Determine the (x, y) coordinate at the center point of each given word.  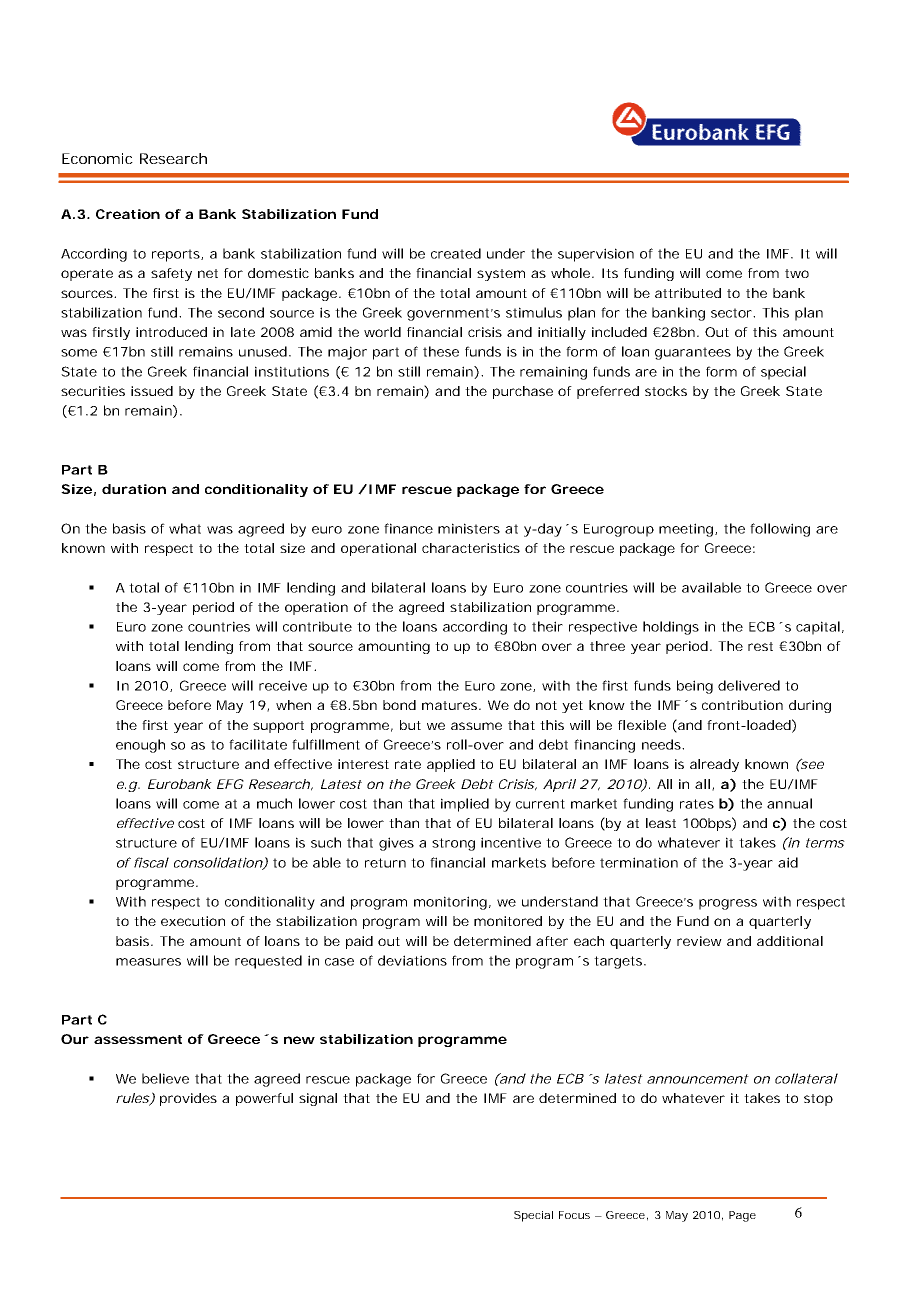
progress (728, 904)
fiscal (151, 862)
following (780, 530)
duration (134, 489)
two (797, 273)
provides (188, 1099)
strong (453, 844)
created (456, 253)
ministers (469, 528)
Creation (128, 214)
